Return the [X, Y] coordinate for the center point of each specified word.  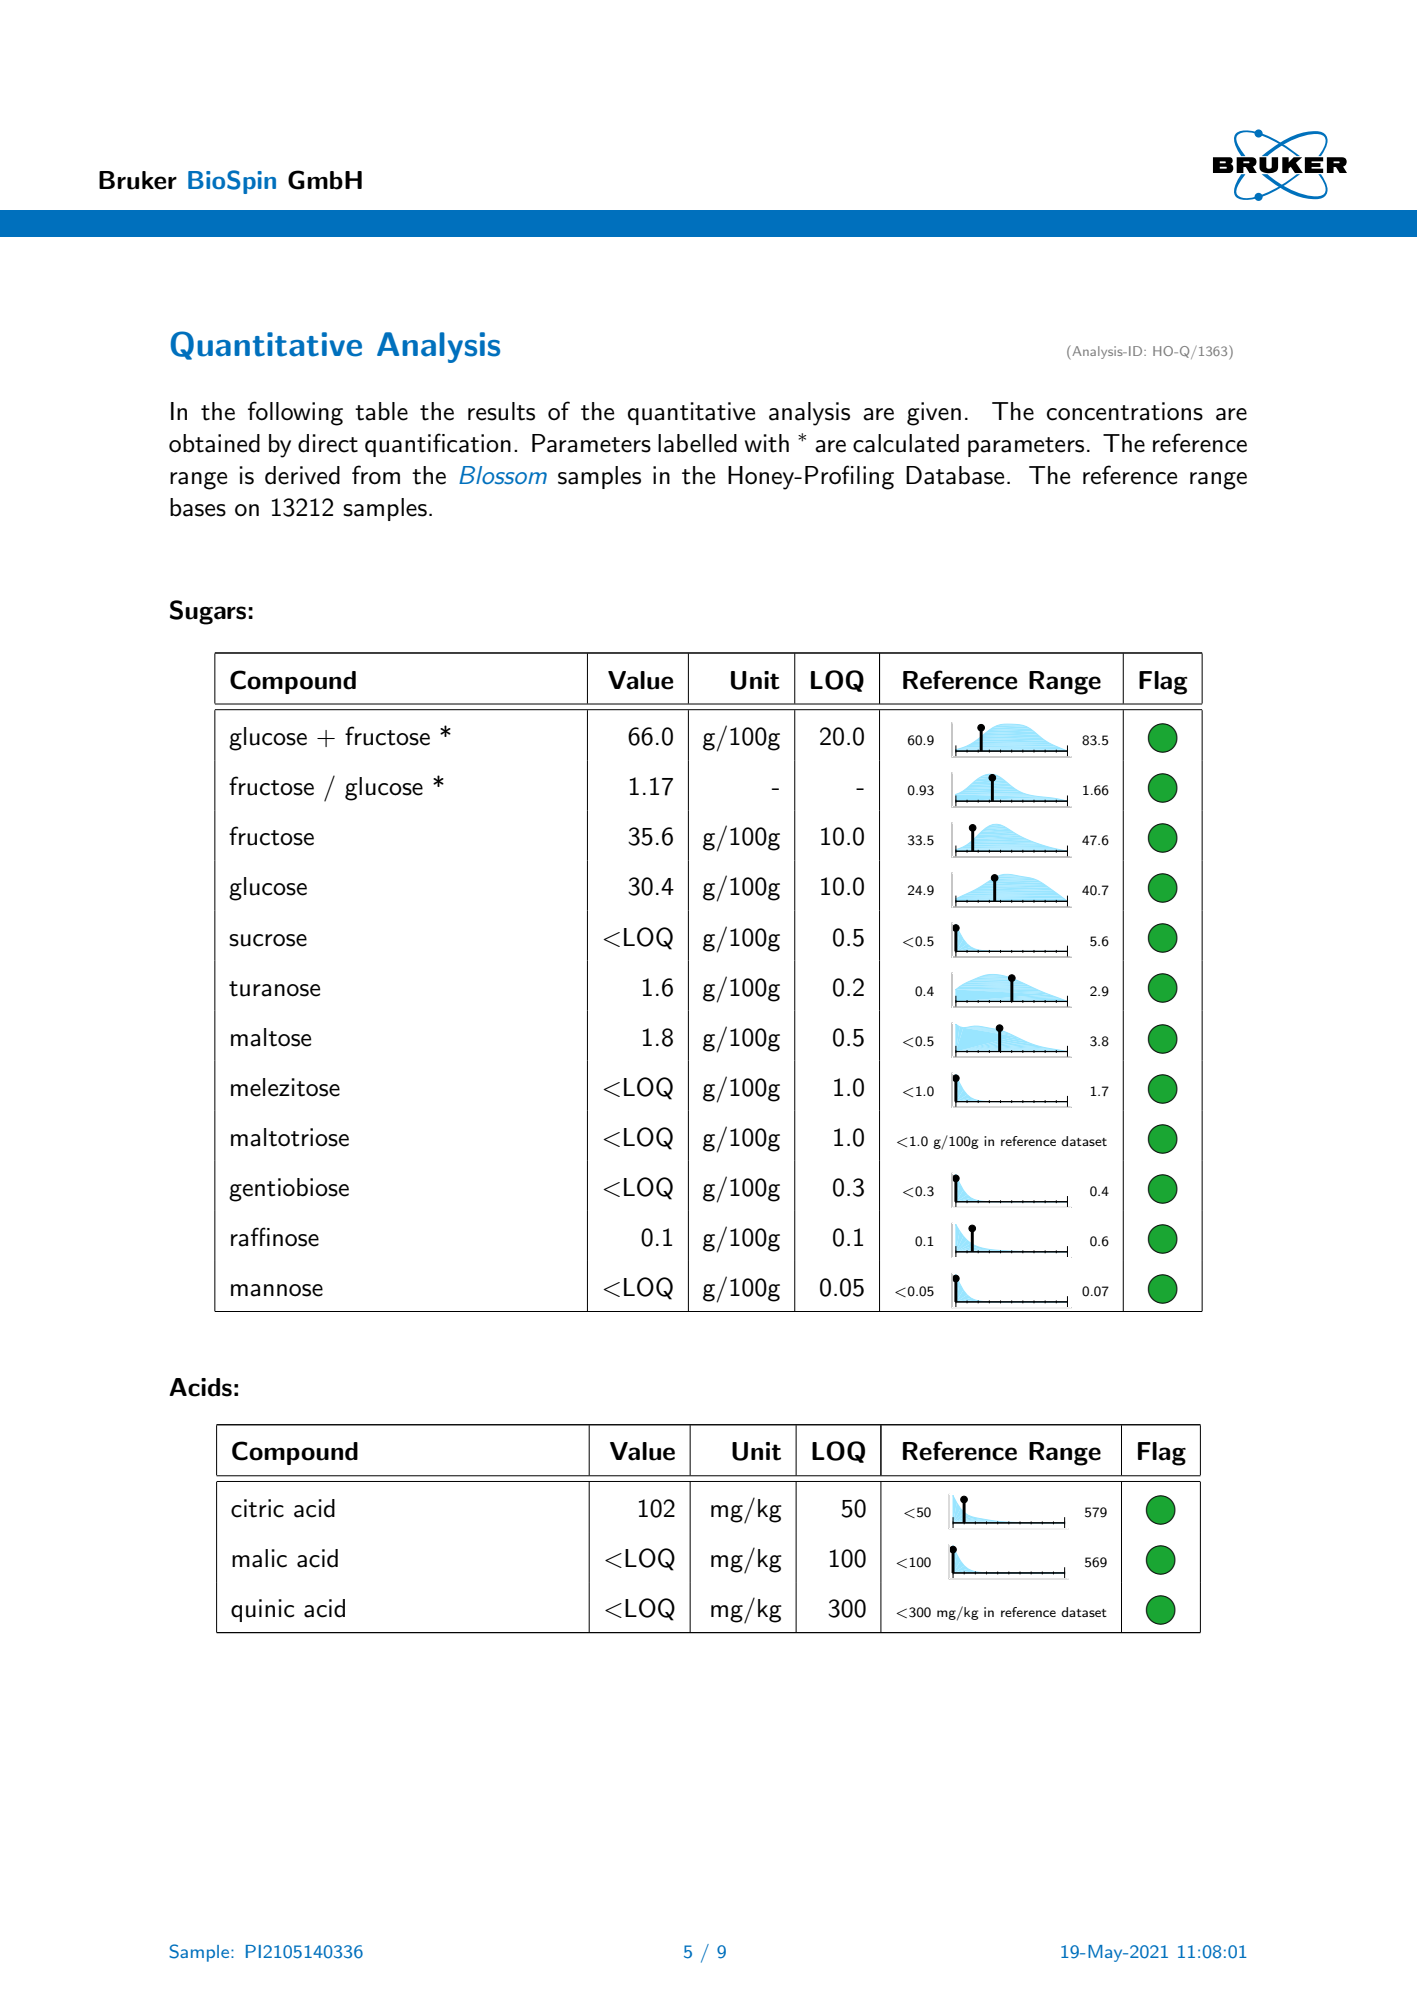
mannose [277, 1290]
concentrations [1125, 411]
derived [302, 475]
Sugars [209, 612]
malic [259, 1558]
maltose [271, 1037]
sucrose [268, 940]
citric [257, 1508]
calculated [906, 443]
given [934, 414]
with [767, 443]
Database [955, 475]
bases [198, 507]
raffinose [275, 1237]
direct [328, 443]
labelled [697, 443]
